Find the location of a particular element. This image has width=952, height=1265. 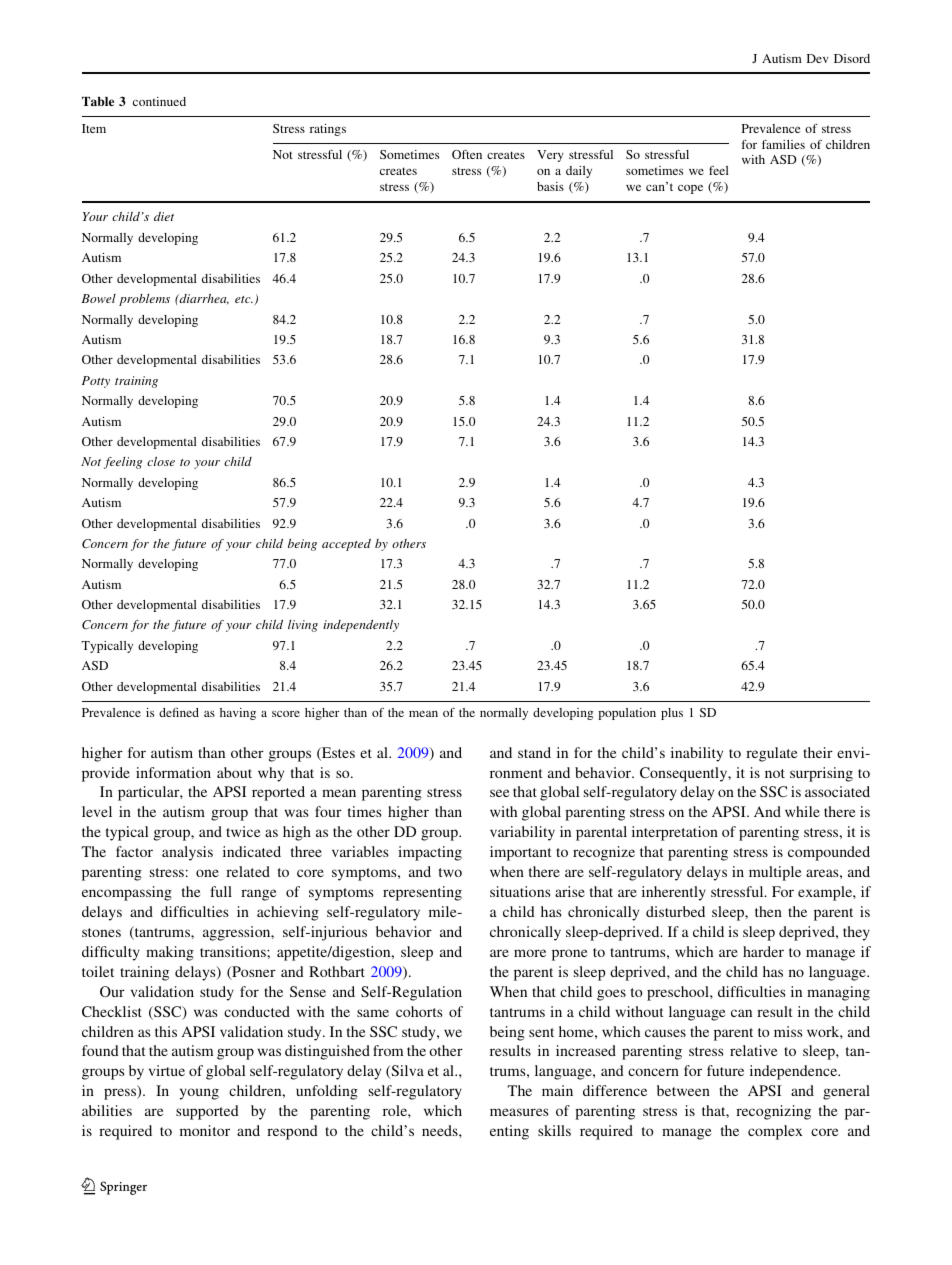

defined is located at coordinates (179, 712).
